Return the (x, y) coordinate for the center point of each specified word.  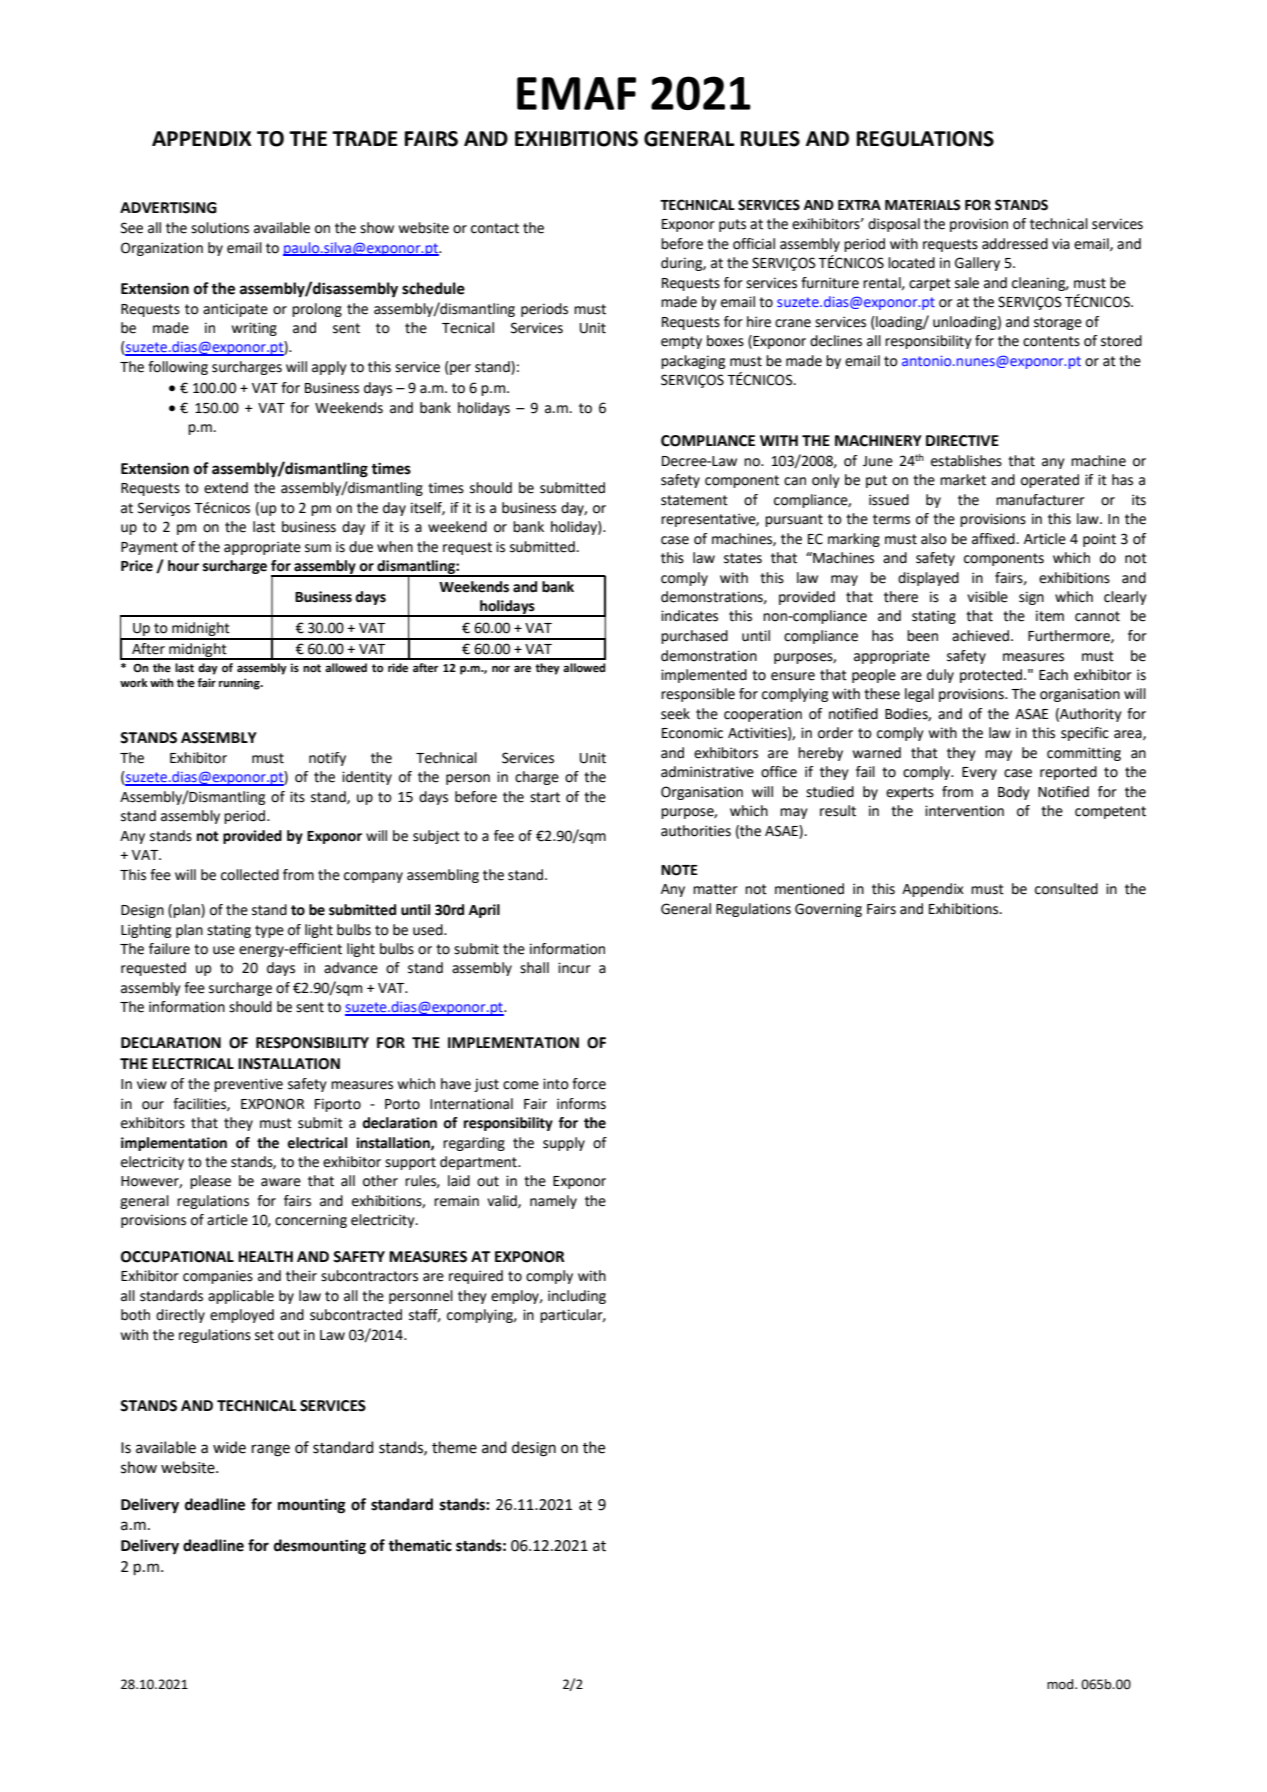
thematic (420, 1545)
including (577, 1297)
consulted (1066, 889)
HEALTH (265, 1256)
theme (454, 1447)
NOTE (679, 870)
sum (318, 548)
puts (732, 225)
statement (694, 500)
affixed (993, 539)
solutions (220, 228)
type (269, 931)
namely (553, 1202)
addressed (1015, 244)
